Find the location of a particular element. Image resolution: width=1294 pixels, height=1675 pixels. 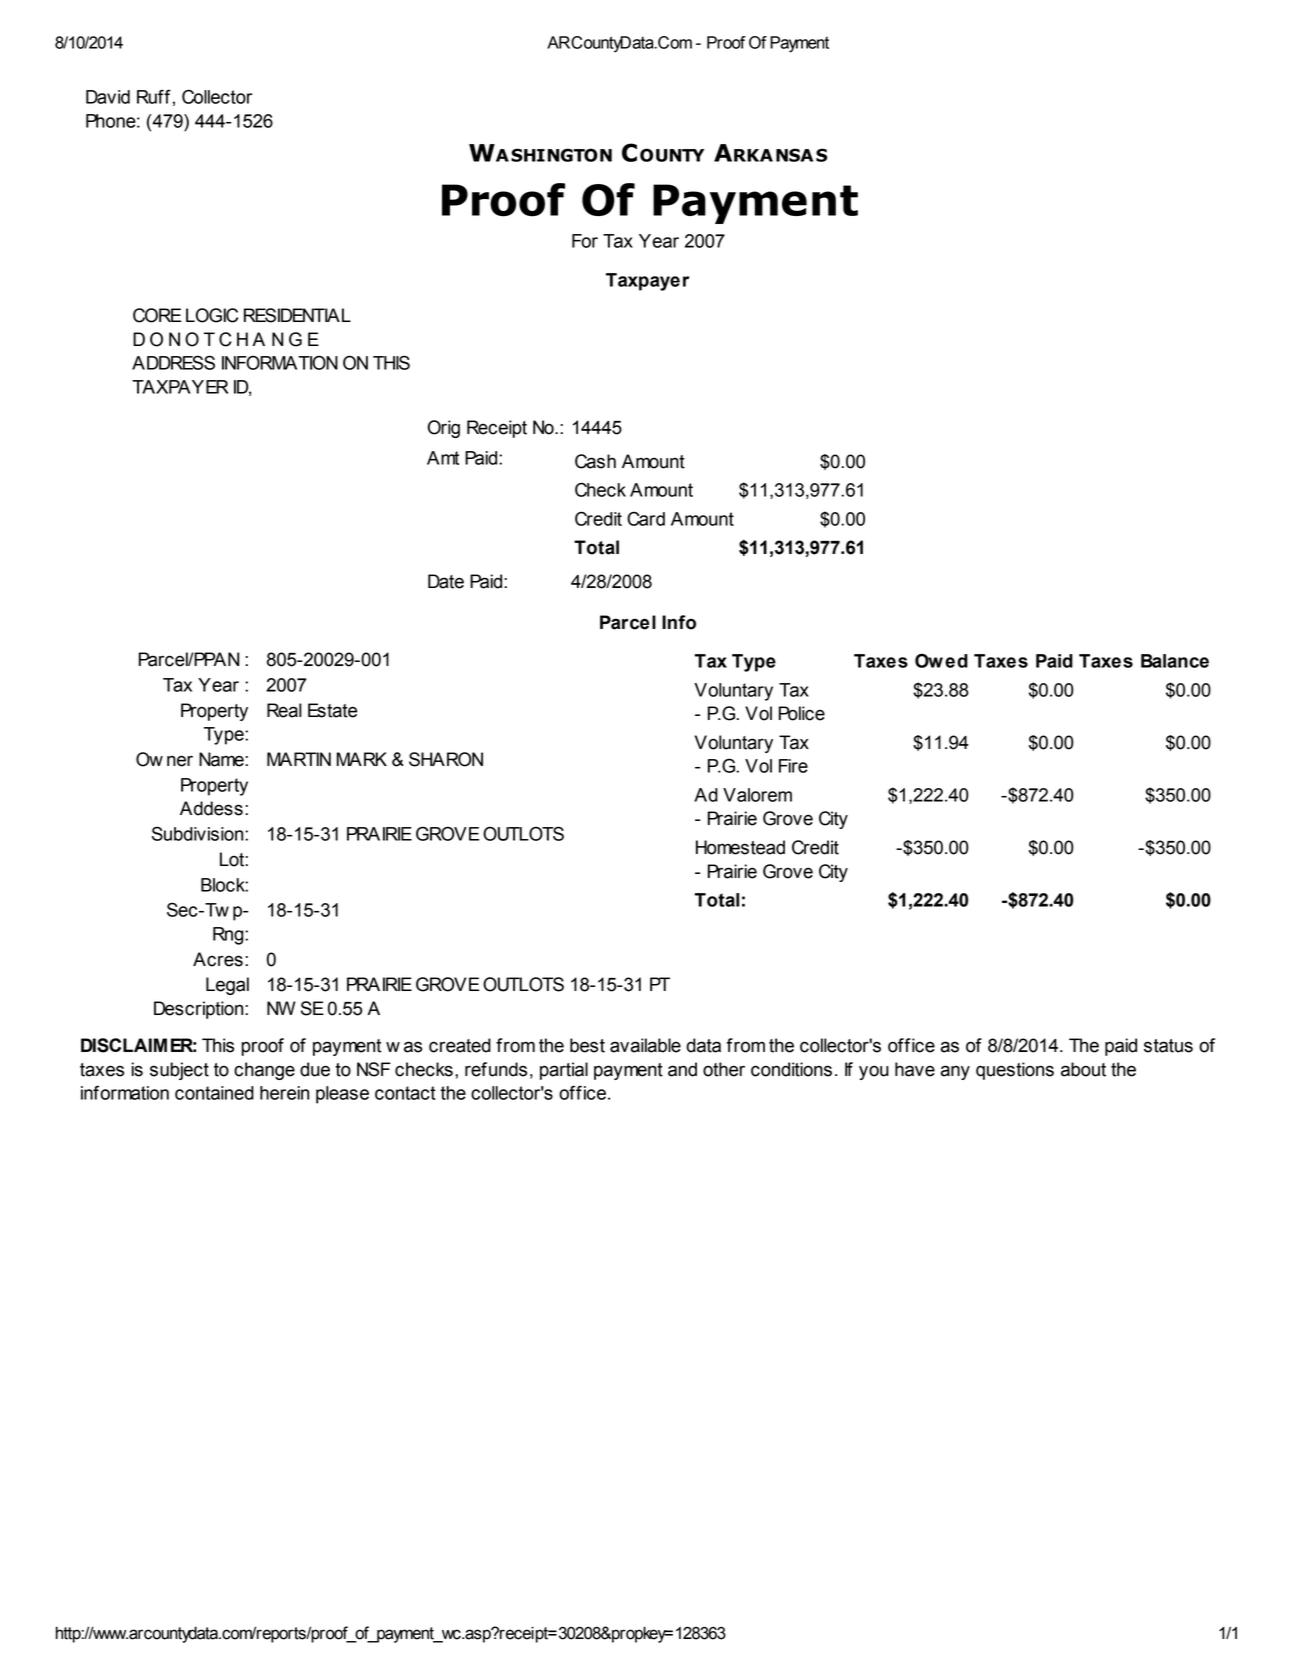

Ruff is located at coordinates (154, 96).
